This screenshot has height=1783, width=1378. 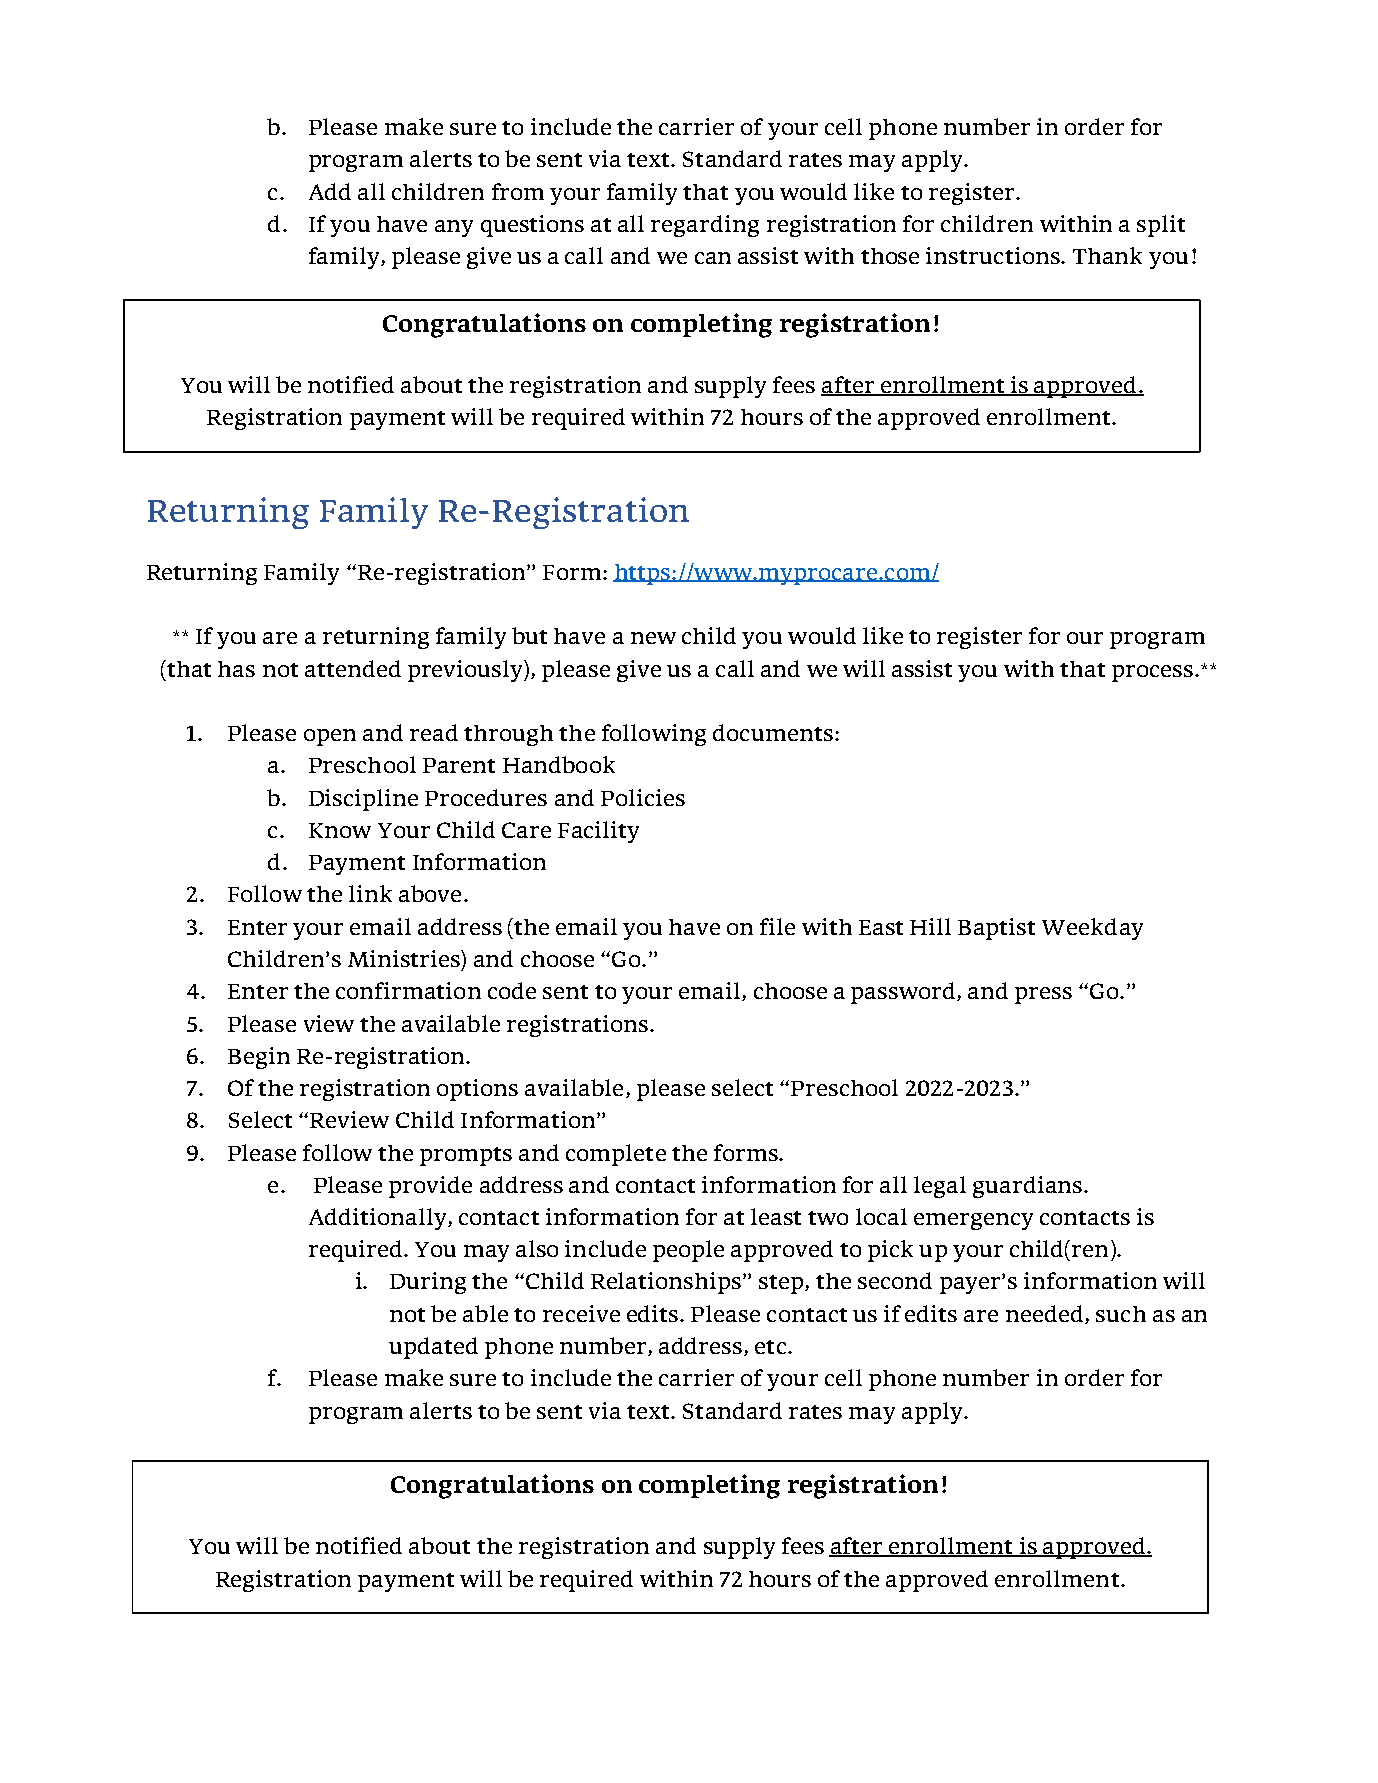 What do you see at coordinates (705, 226) in the screenshot?
I see `regarding` at bounding box center [705, 226].
